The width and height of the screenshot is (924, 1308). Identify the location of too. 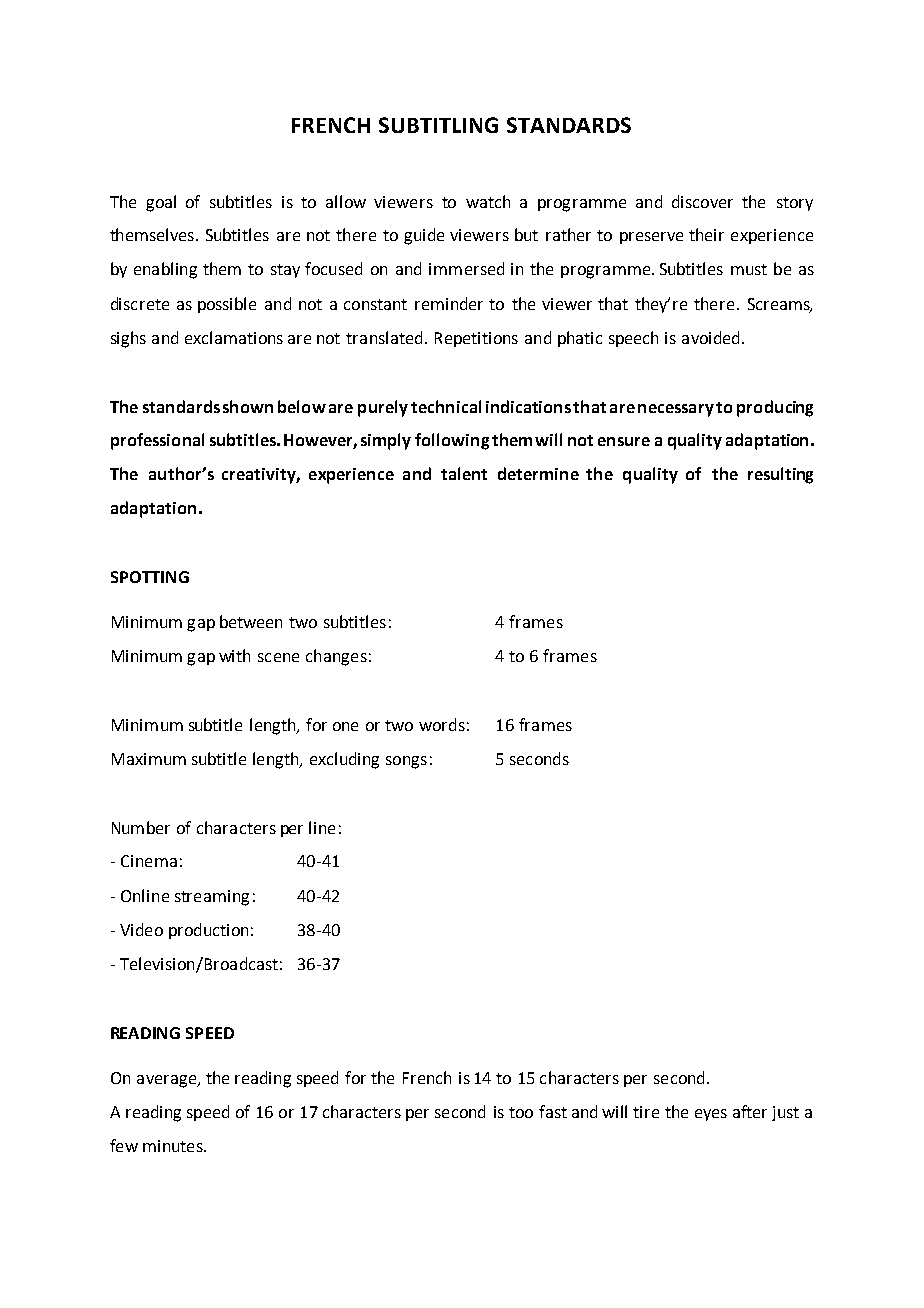
(521, 1112).
